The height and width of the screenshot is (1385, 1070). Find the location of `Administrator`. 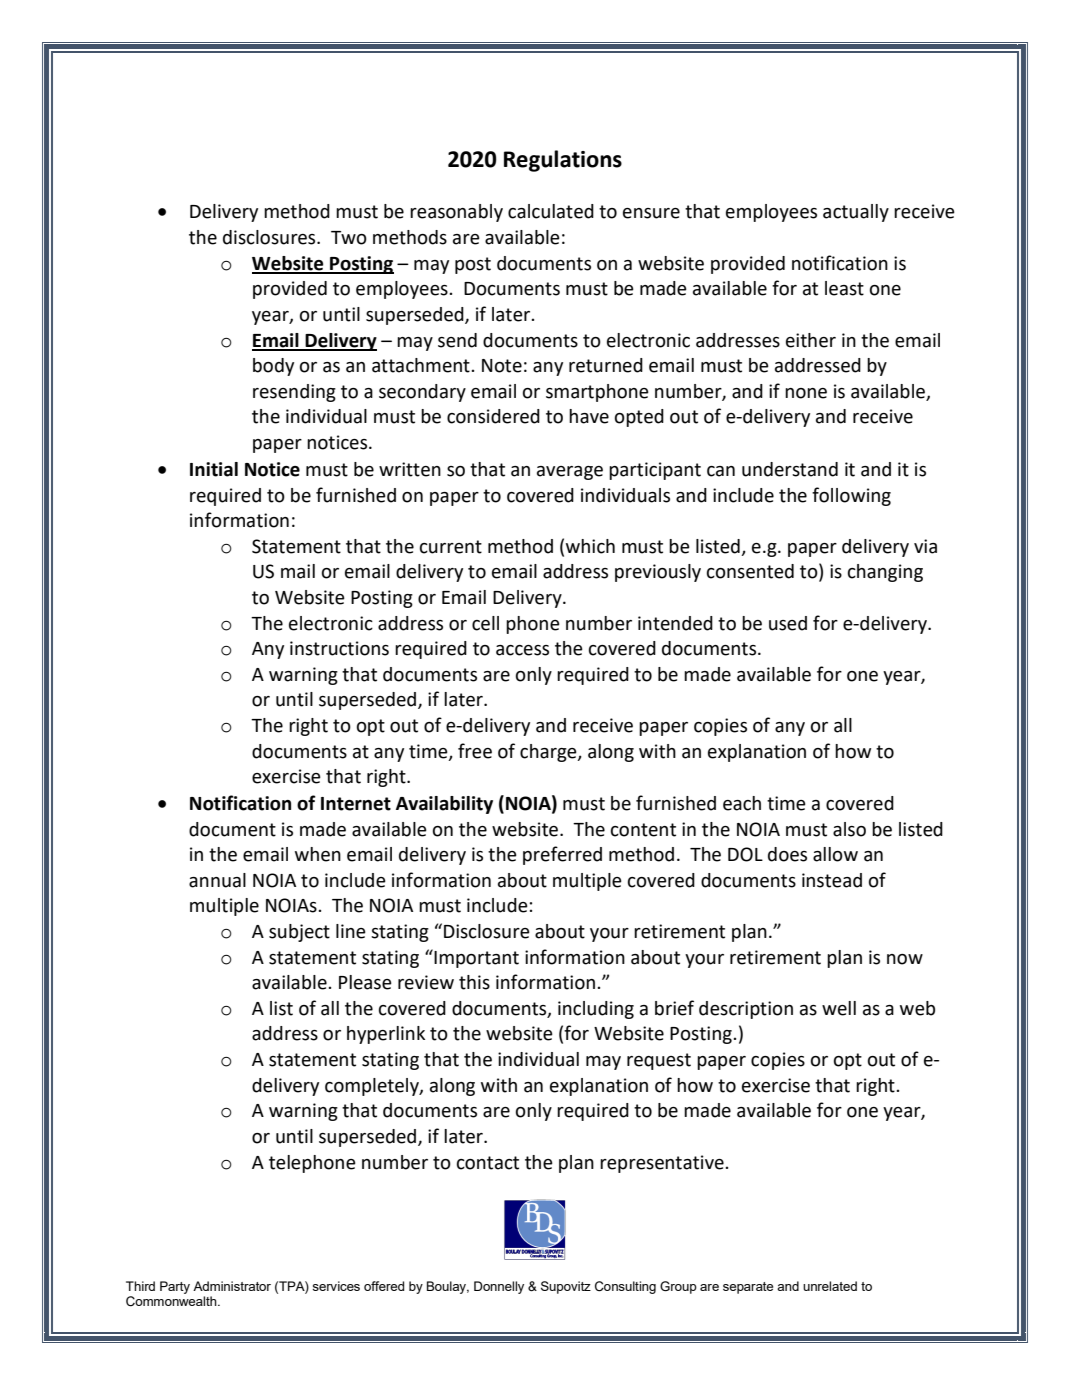

Administrator is located at coordinates (232, 1286).
